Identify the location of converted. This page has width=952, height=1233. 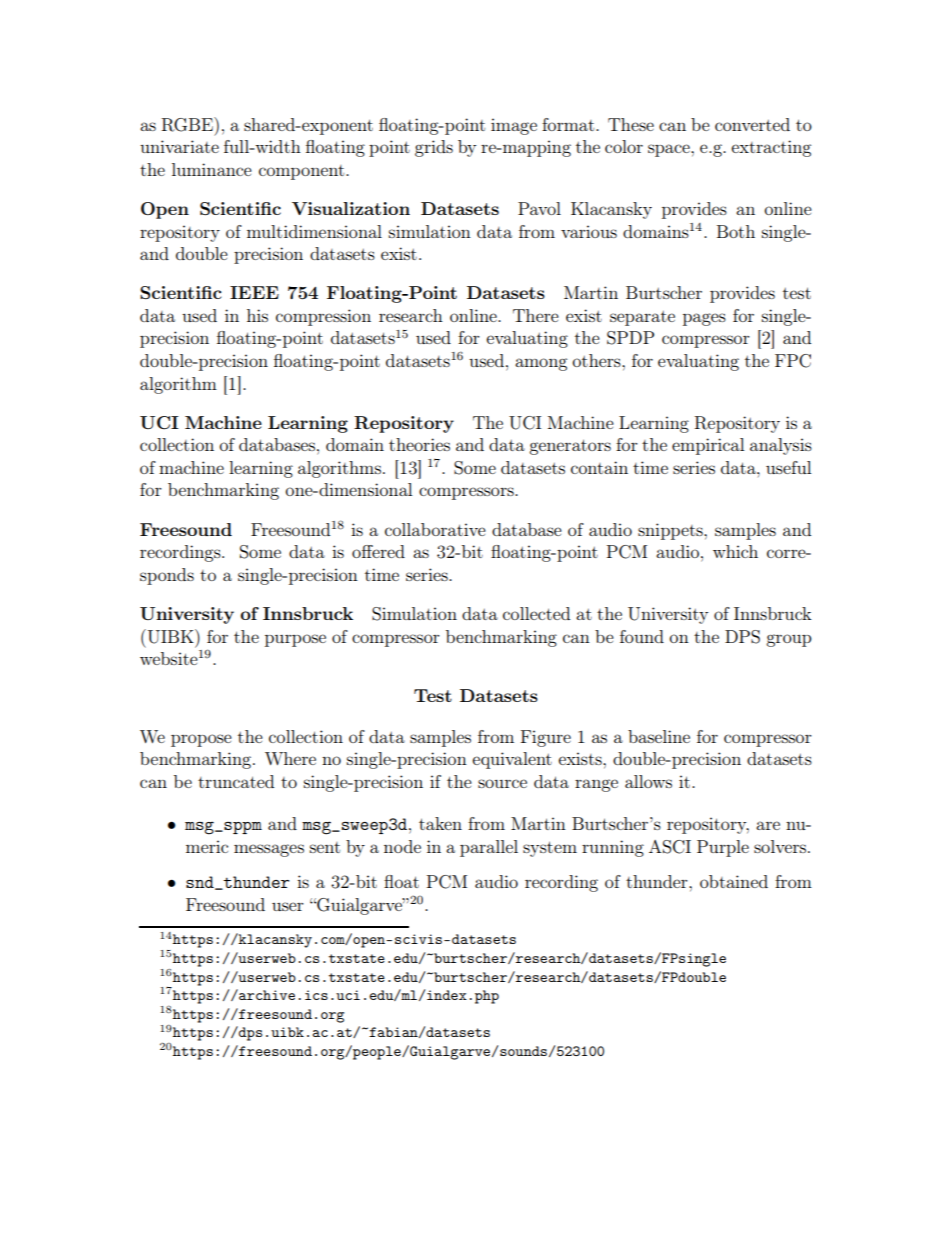
(752, 124).
